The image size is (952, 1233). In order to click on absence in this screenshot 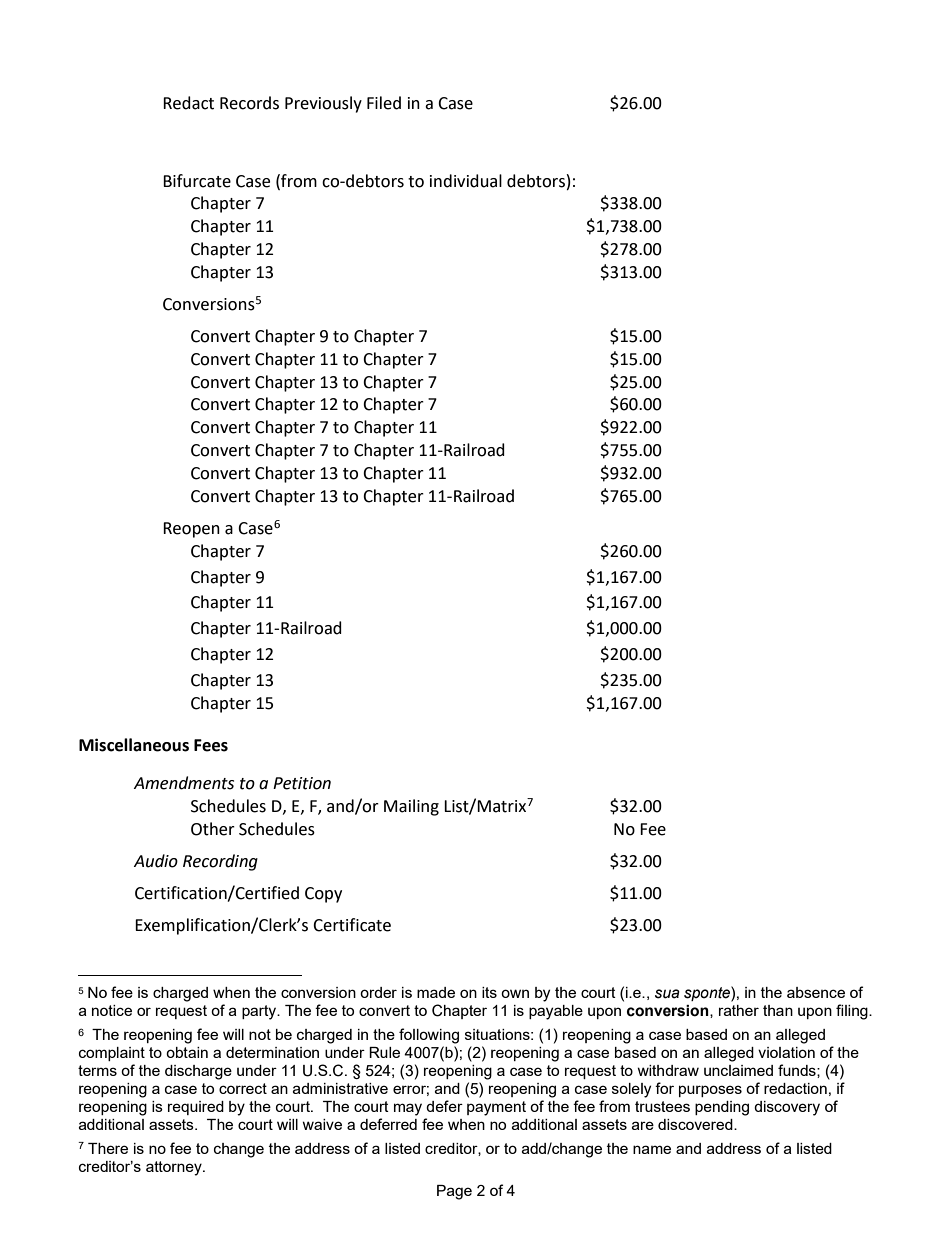, I will do `click(816, 992)`.
